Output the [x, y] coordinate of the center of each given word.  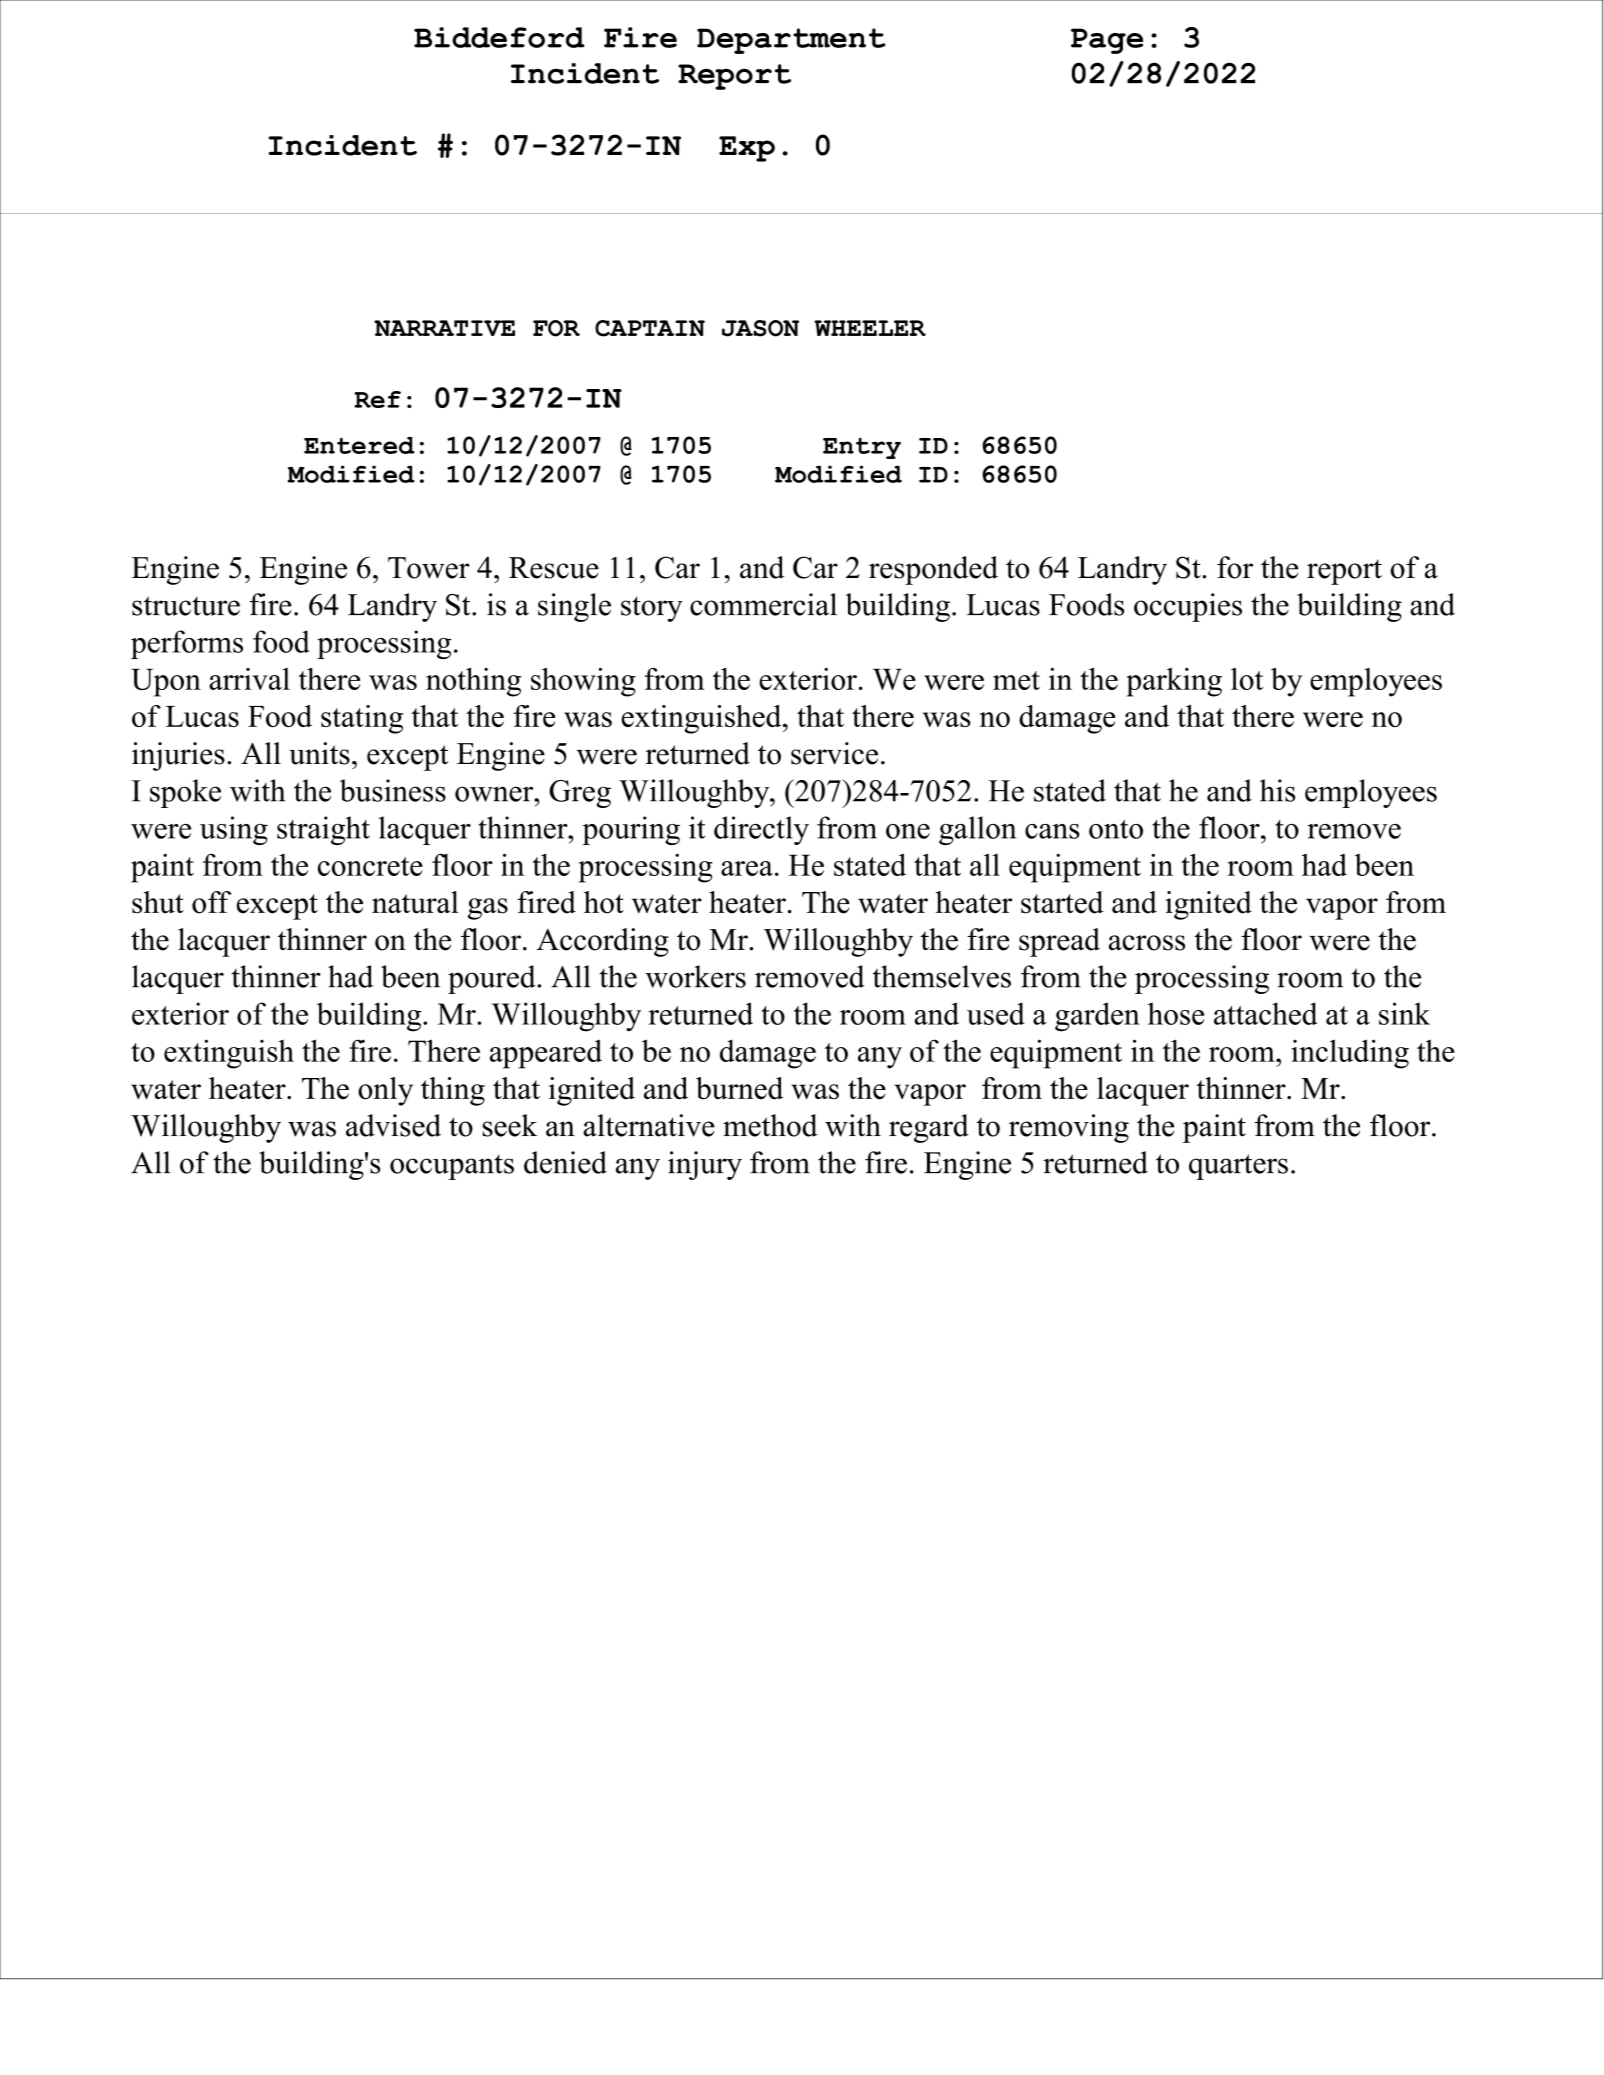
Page [1107, 41]
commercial [763, 604]
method [770, 1125]
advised [393, 1125]
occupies [1188, 607]
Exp [747, 149]
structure [186, 606]
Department [791, 41]
